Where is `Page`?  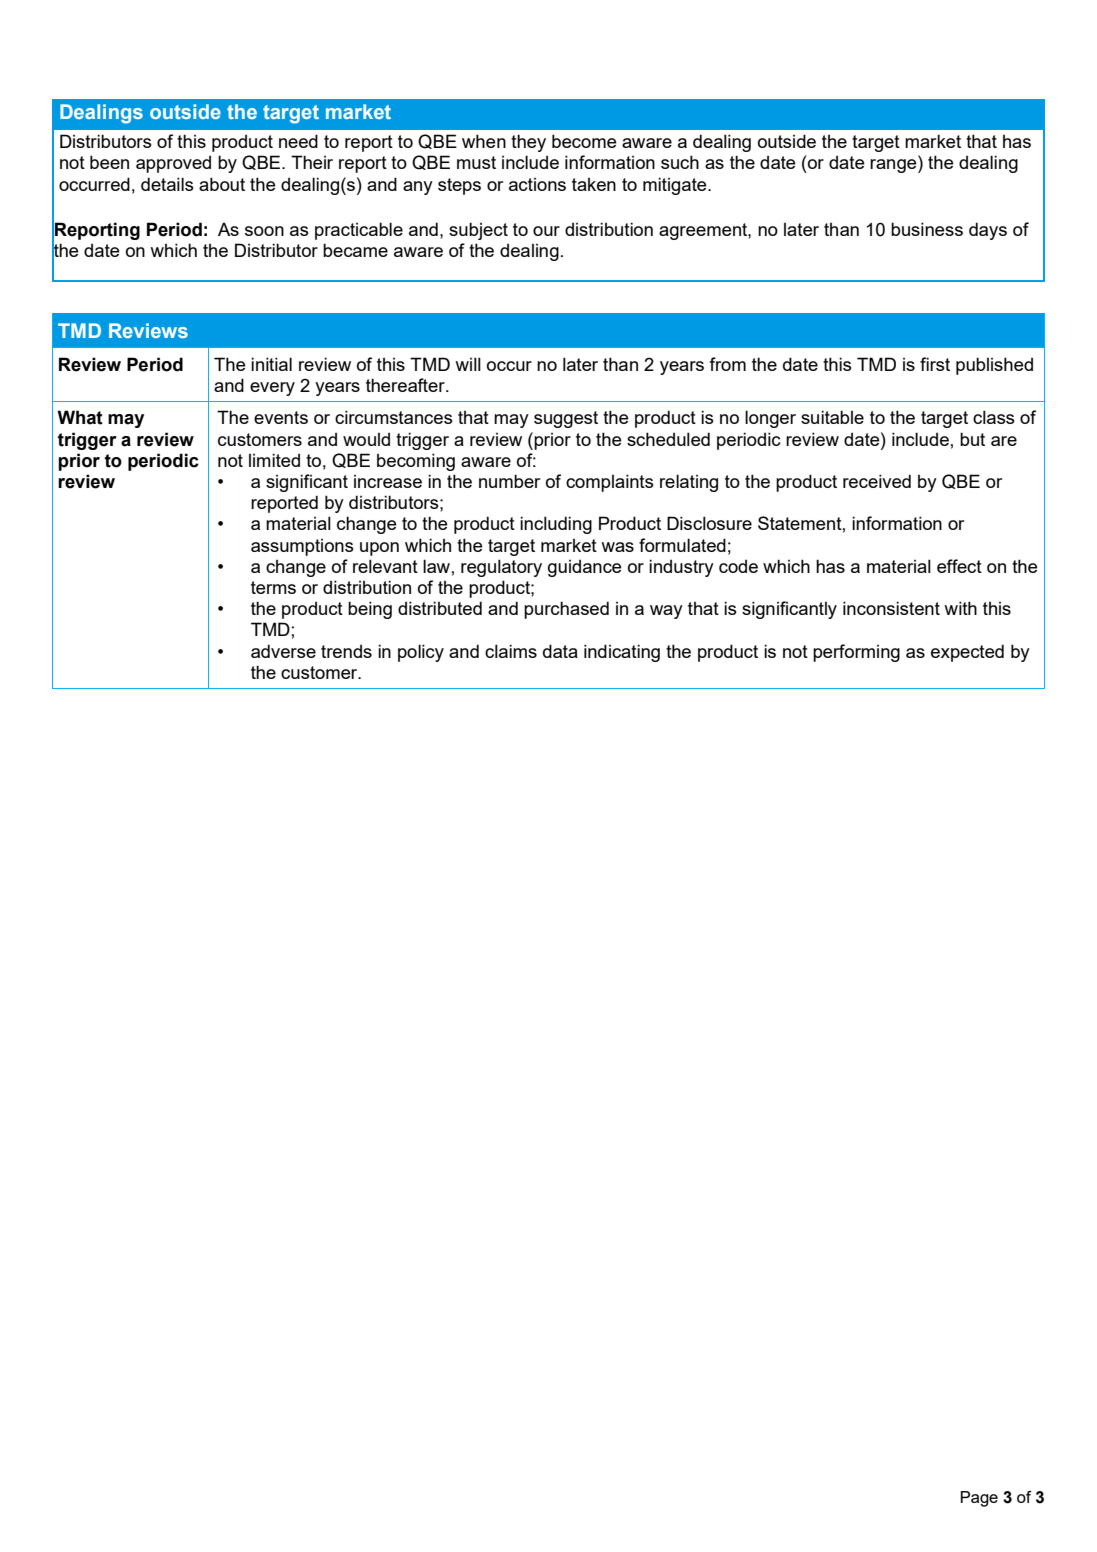
Page is located at coordinates (979, 1499).
